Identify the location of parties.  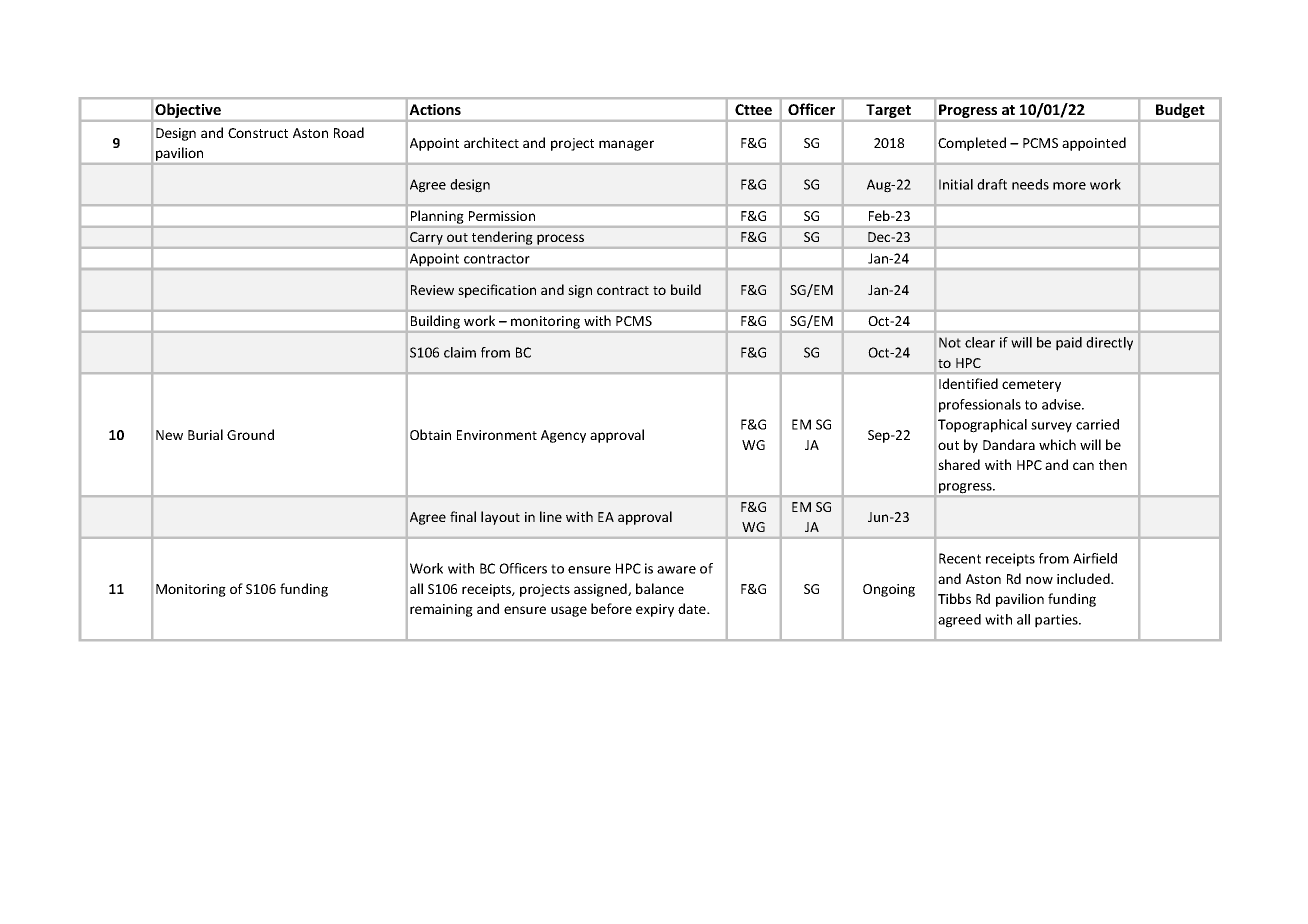
(1057, 621).
